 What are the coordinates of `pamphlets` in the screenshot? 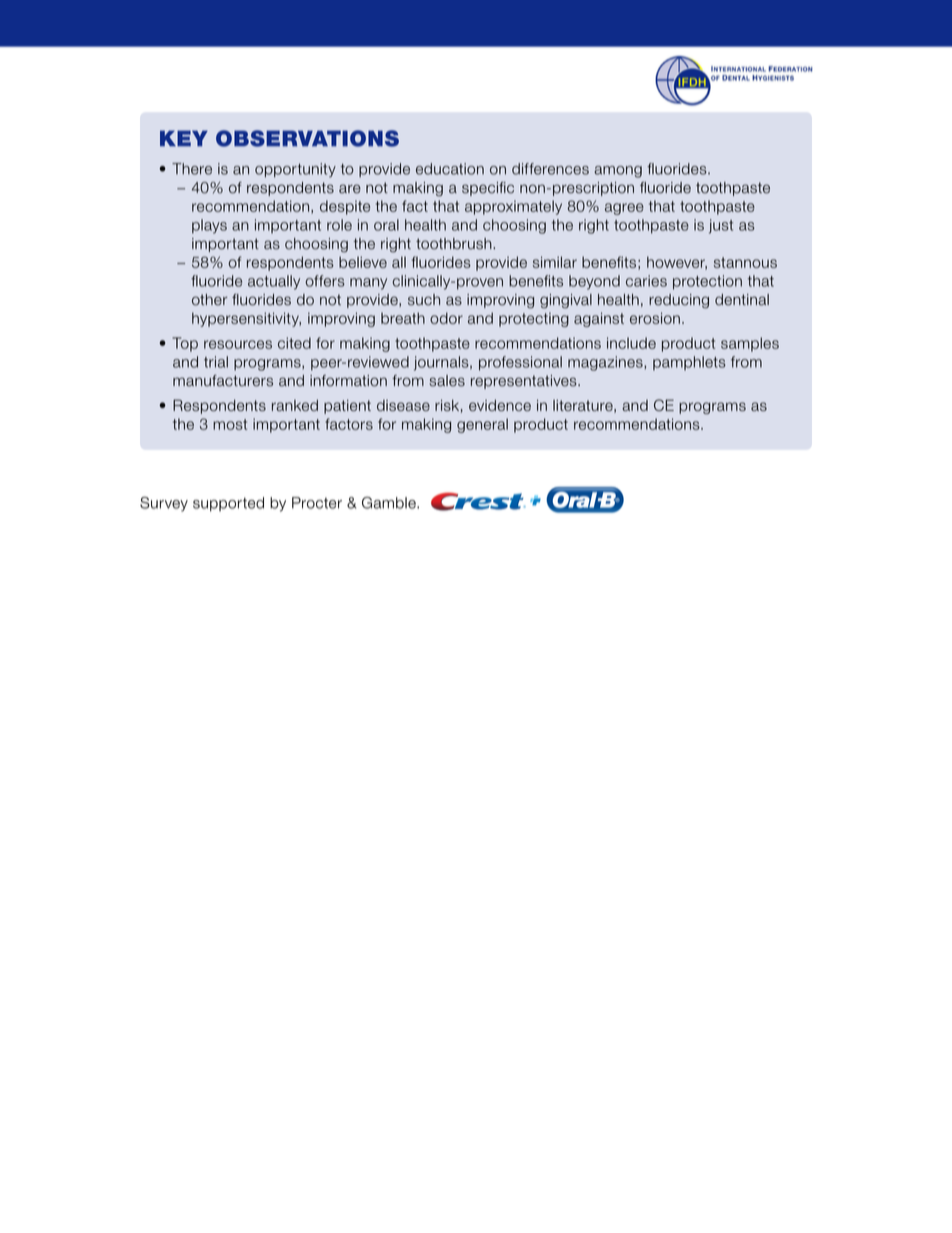 It's located at (689, 363).
